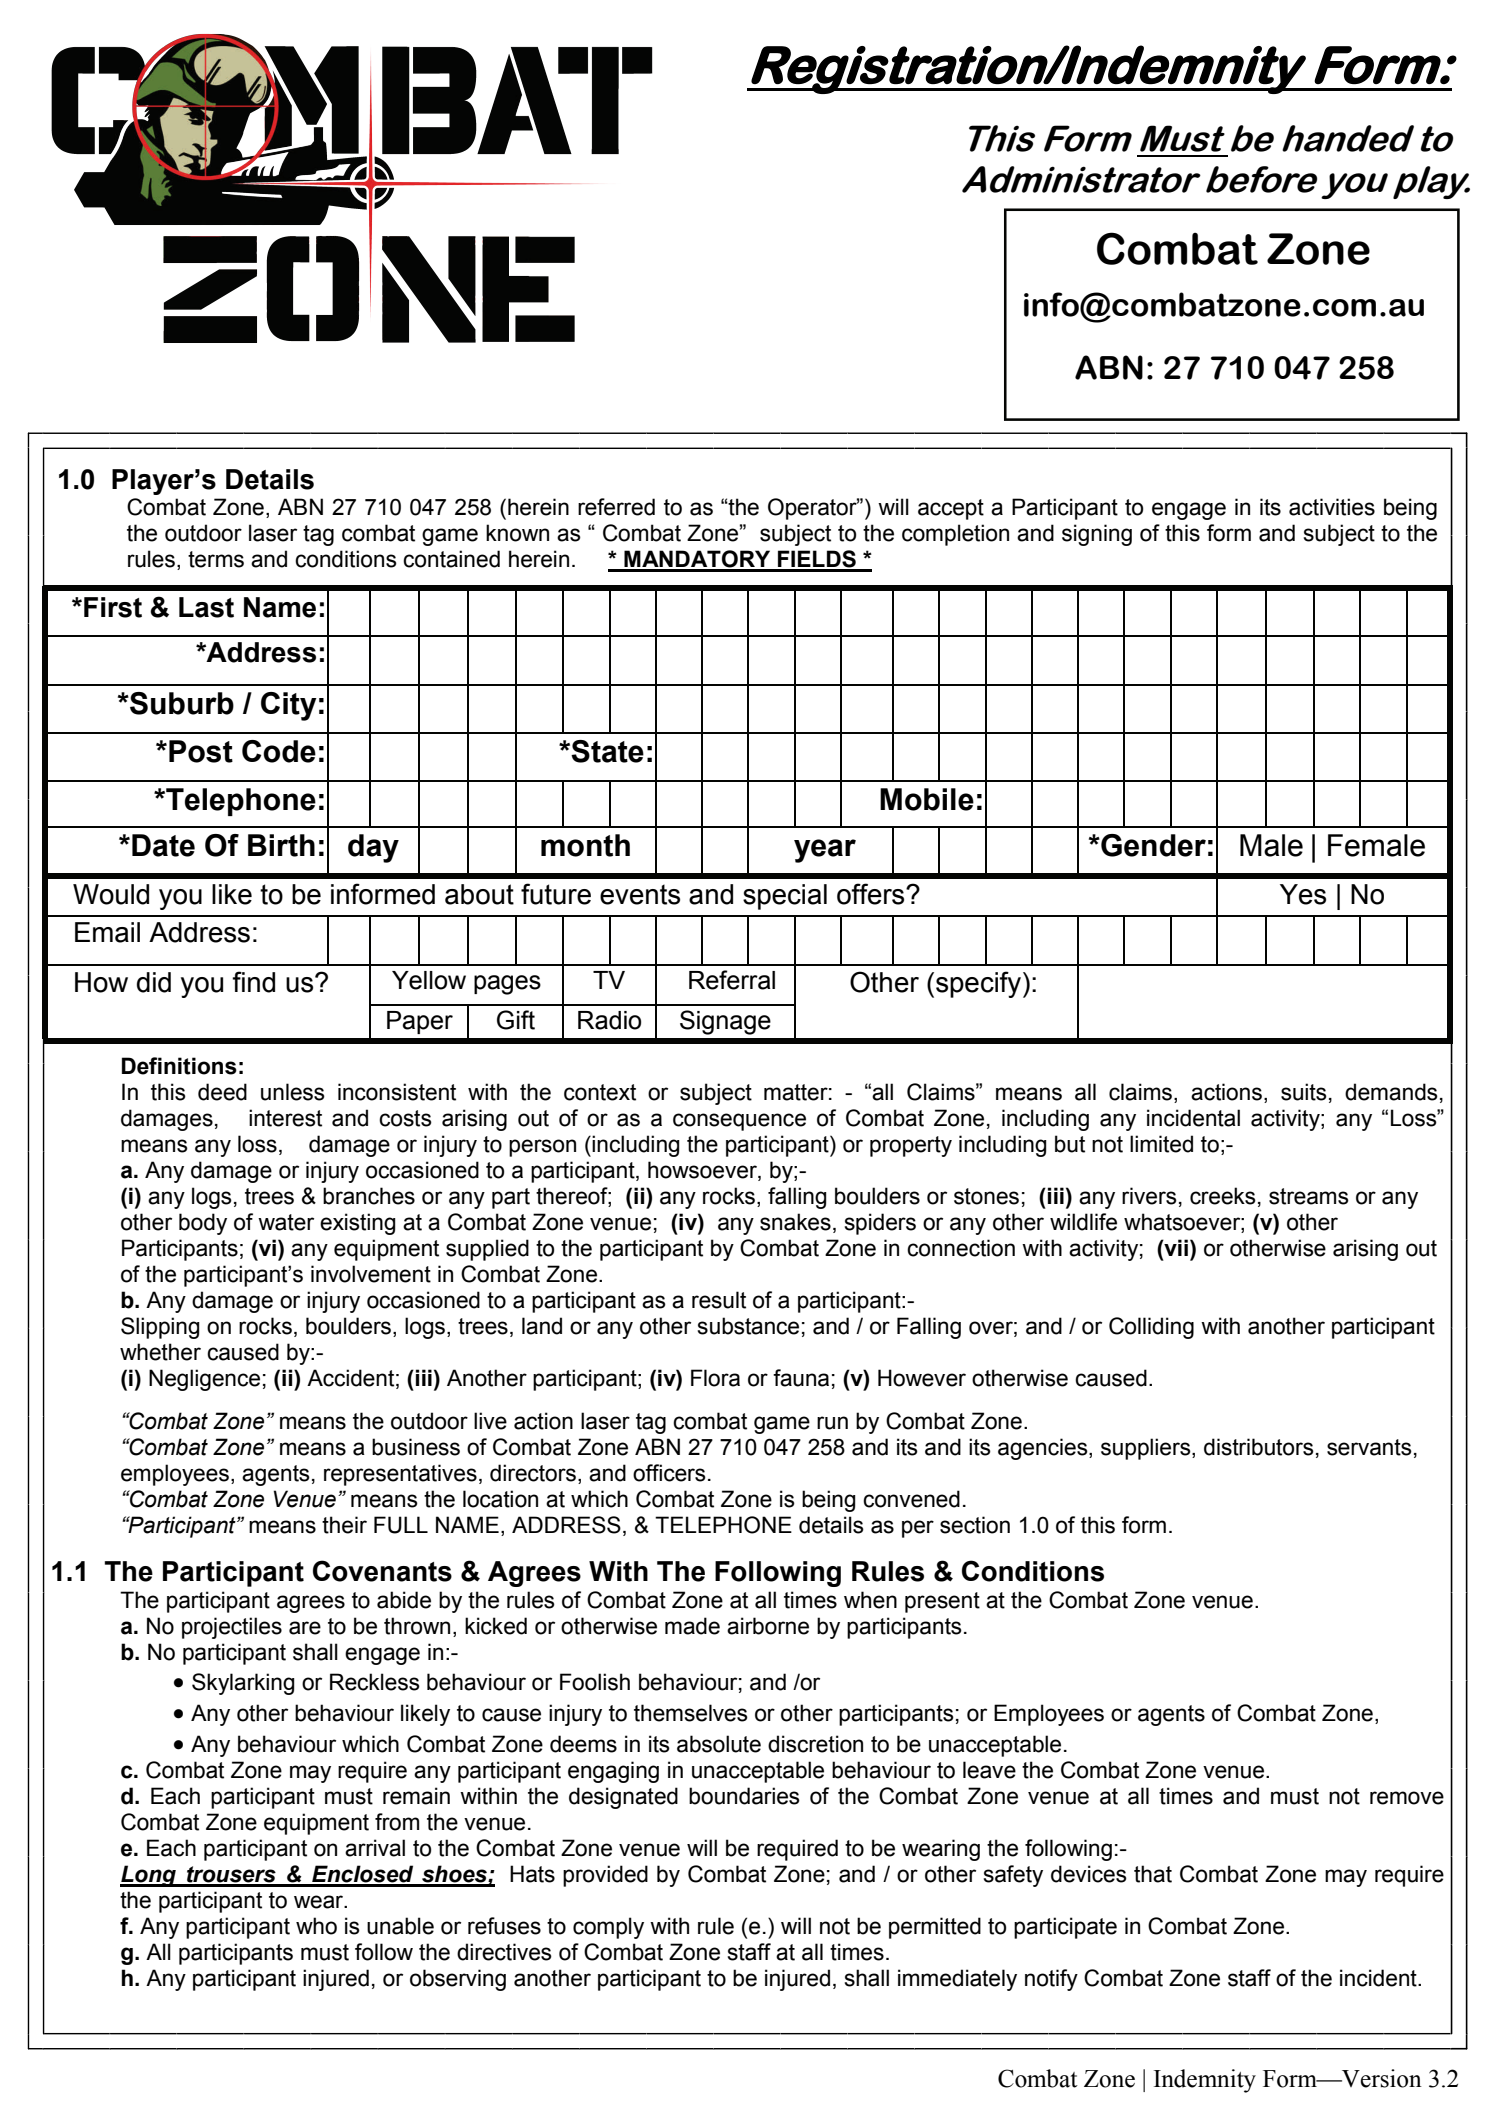  What do you see at coordinates (616, 507) in the page?
I see `referred` at bounding box center [616, 507].
